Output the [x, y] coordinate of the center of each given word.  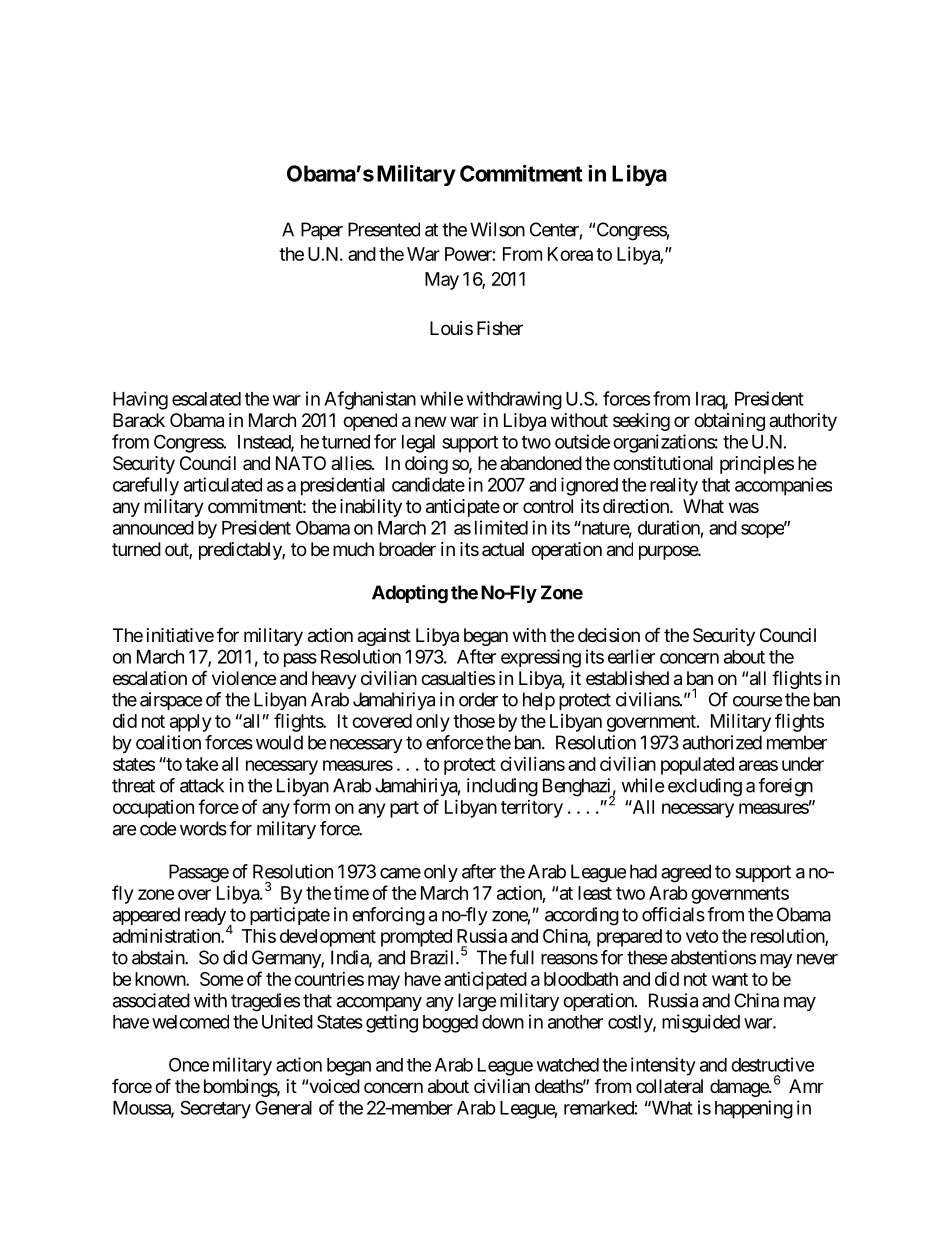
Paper [322, 231]
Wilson [497, 229]
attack [202, 785]
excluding [705, 787]
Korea [570, 254]
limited [501, 527]
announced [153, 528]
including [502, 787]
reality [674, 486]
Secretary [215, 1109]
